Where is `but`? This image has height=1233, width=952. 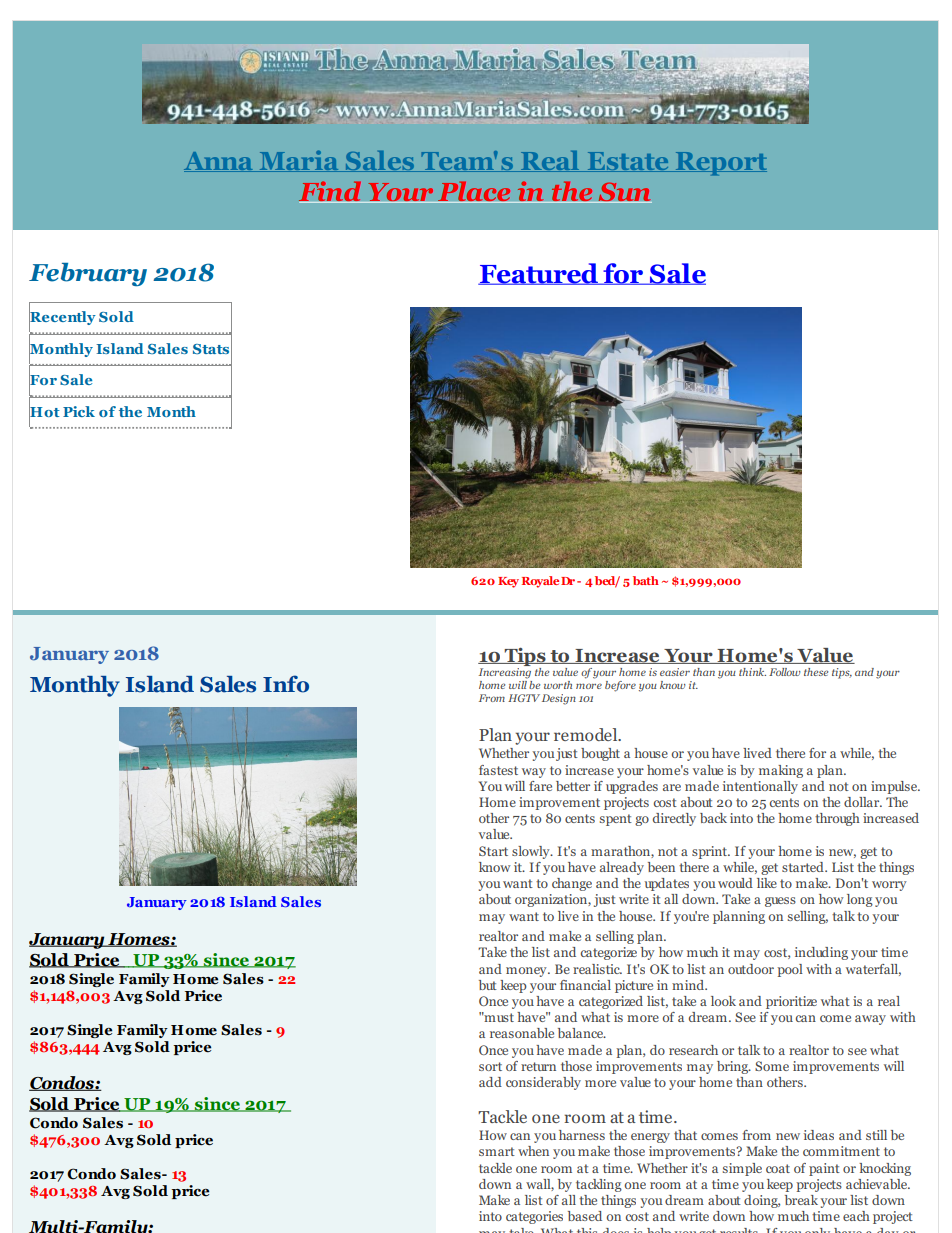 but is located at coordinates (488, 985).
